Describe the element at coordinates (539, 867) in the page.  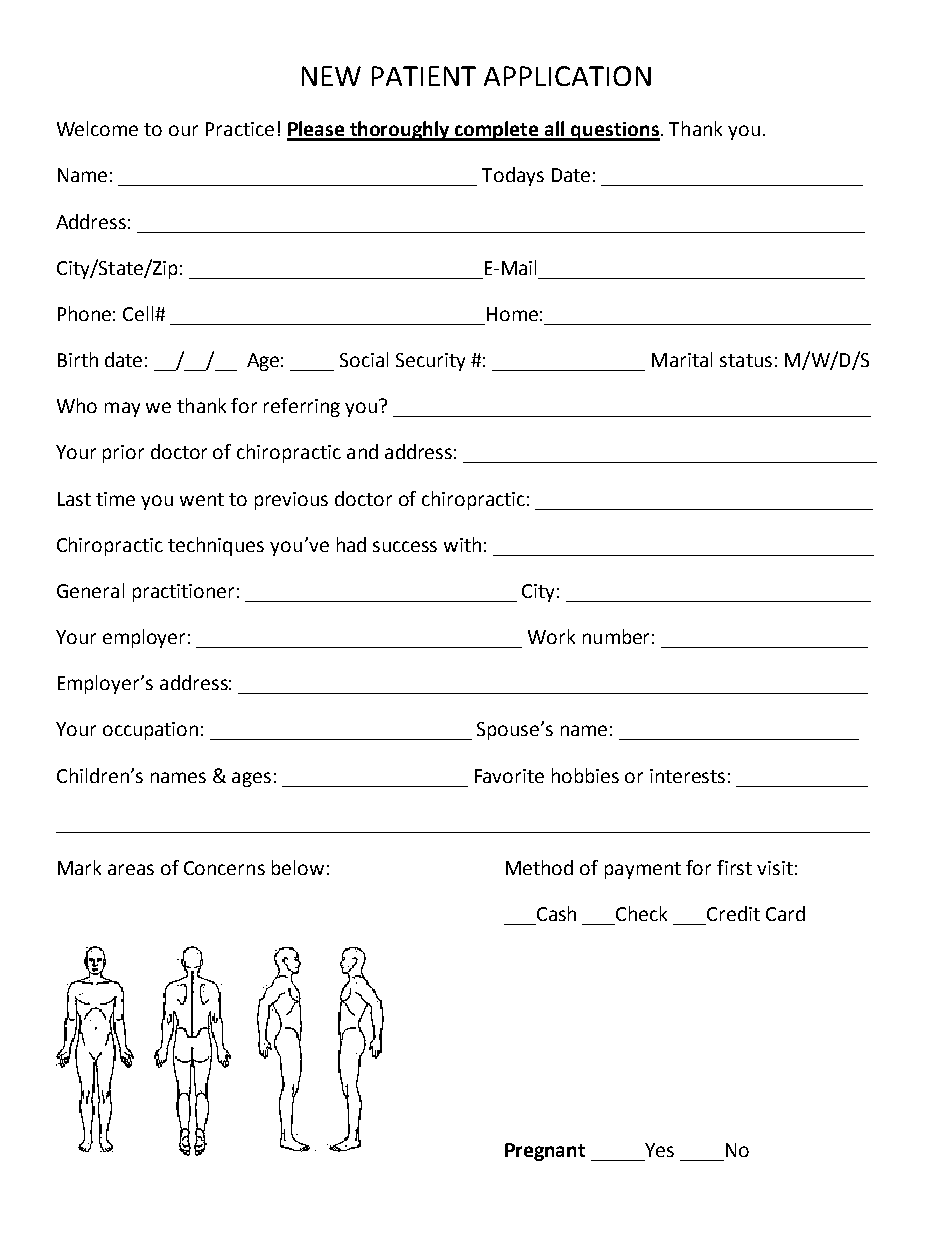
I see `Method` at that location.
